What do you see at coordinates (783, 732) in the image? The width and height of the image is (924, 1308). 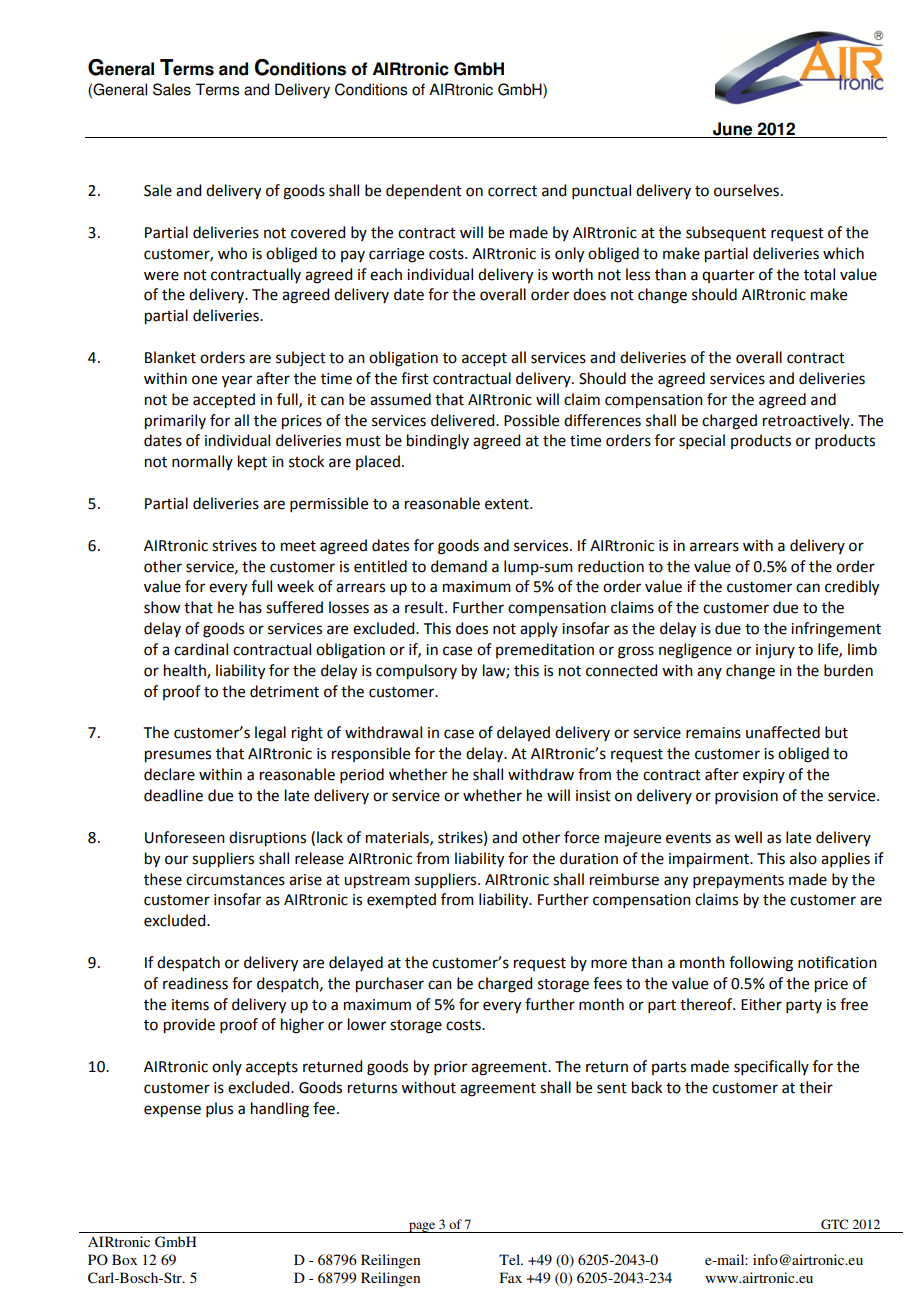 I see `unaffected` at bounding box center [783, 732].
